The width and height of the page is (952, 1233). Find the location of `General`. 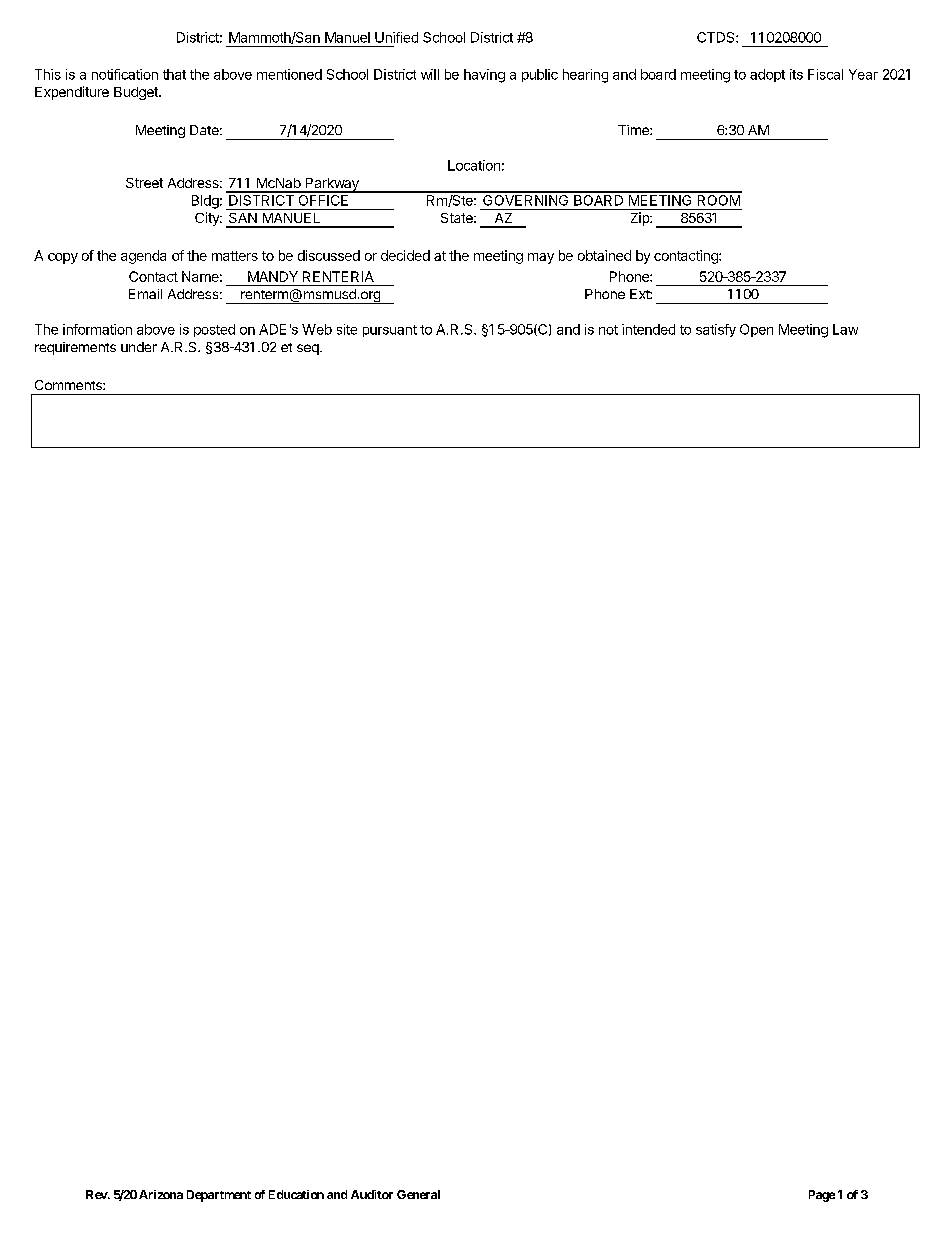

General is located at coordinates (418, 1194).
